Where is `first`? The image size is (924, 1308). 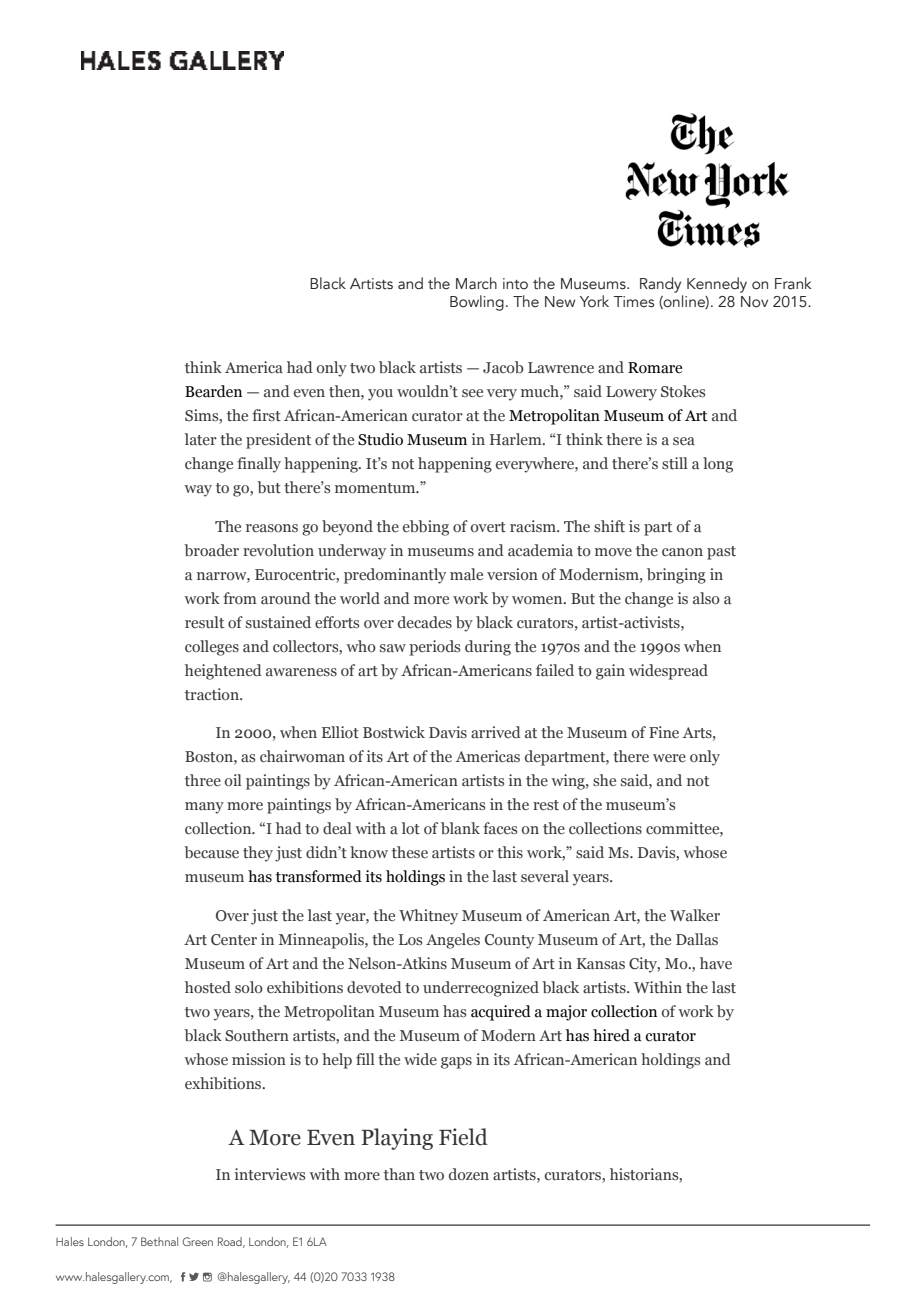
first is located at coordinates (266, 415).
